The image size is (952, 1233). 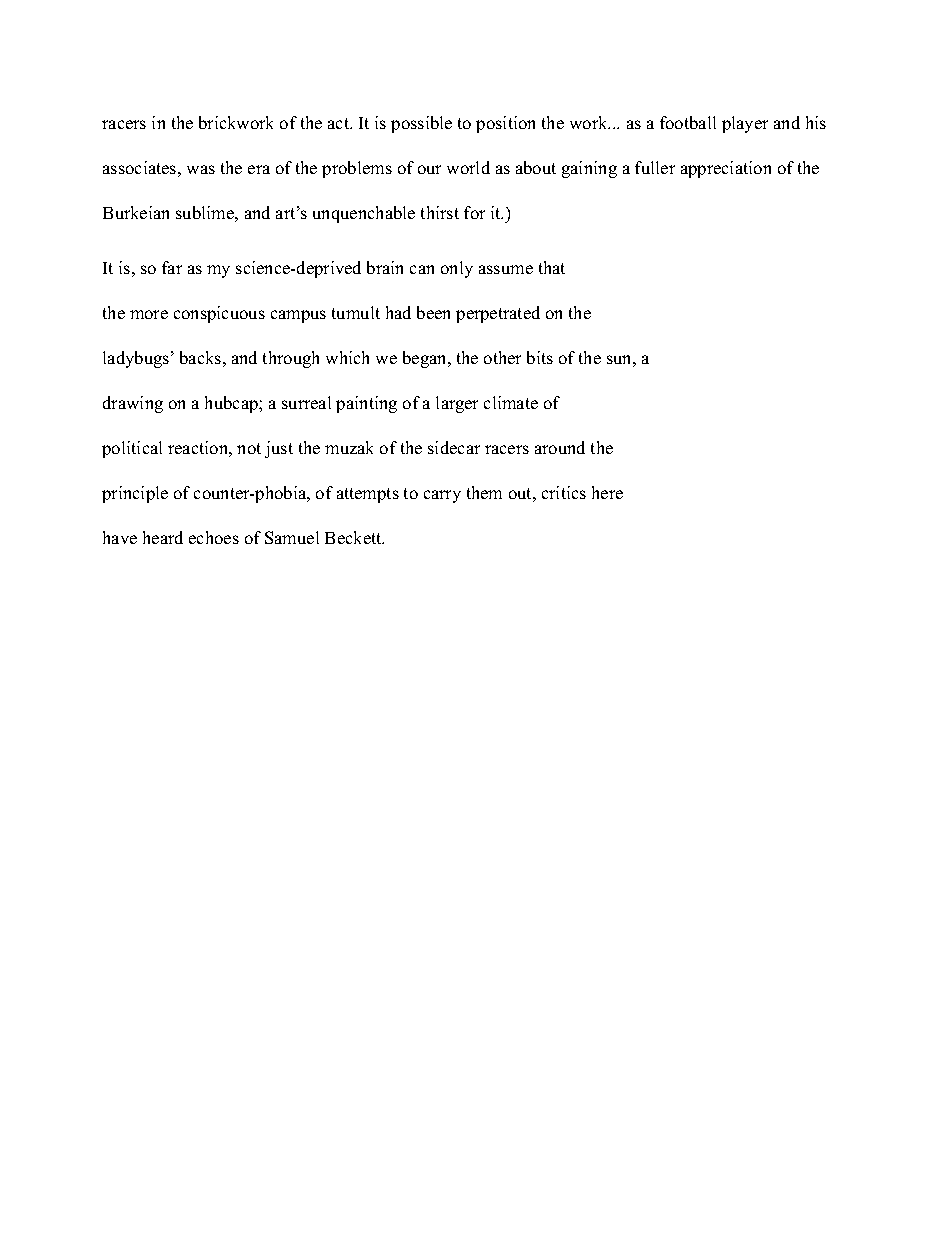 I want to click on player, so click(x=745, y=124).
